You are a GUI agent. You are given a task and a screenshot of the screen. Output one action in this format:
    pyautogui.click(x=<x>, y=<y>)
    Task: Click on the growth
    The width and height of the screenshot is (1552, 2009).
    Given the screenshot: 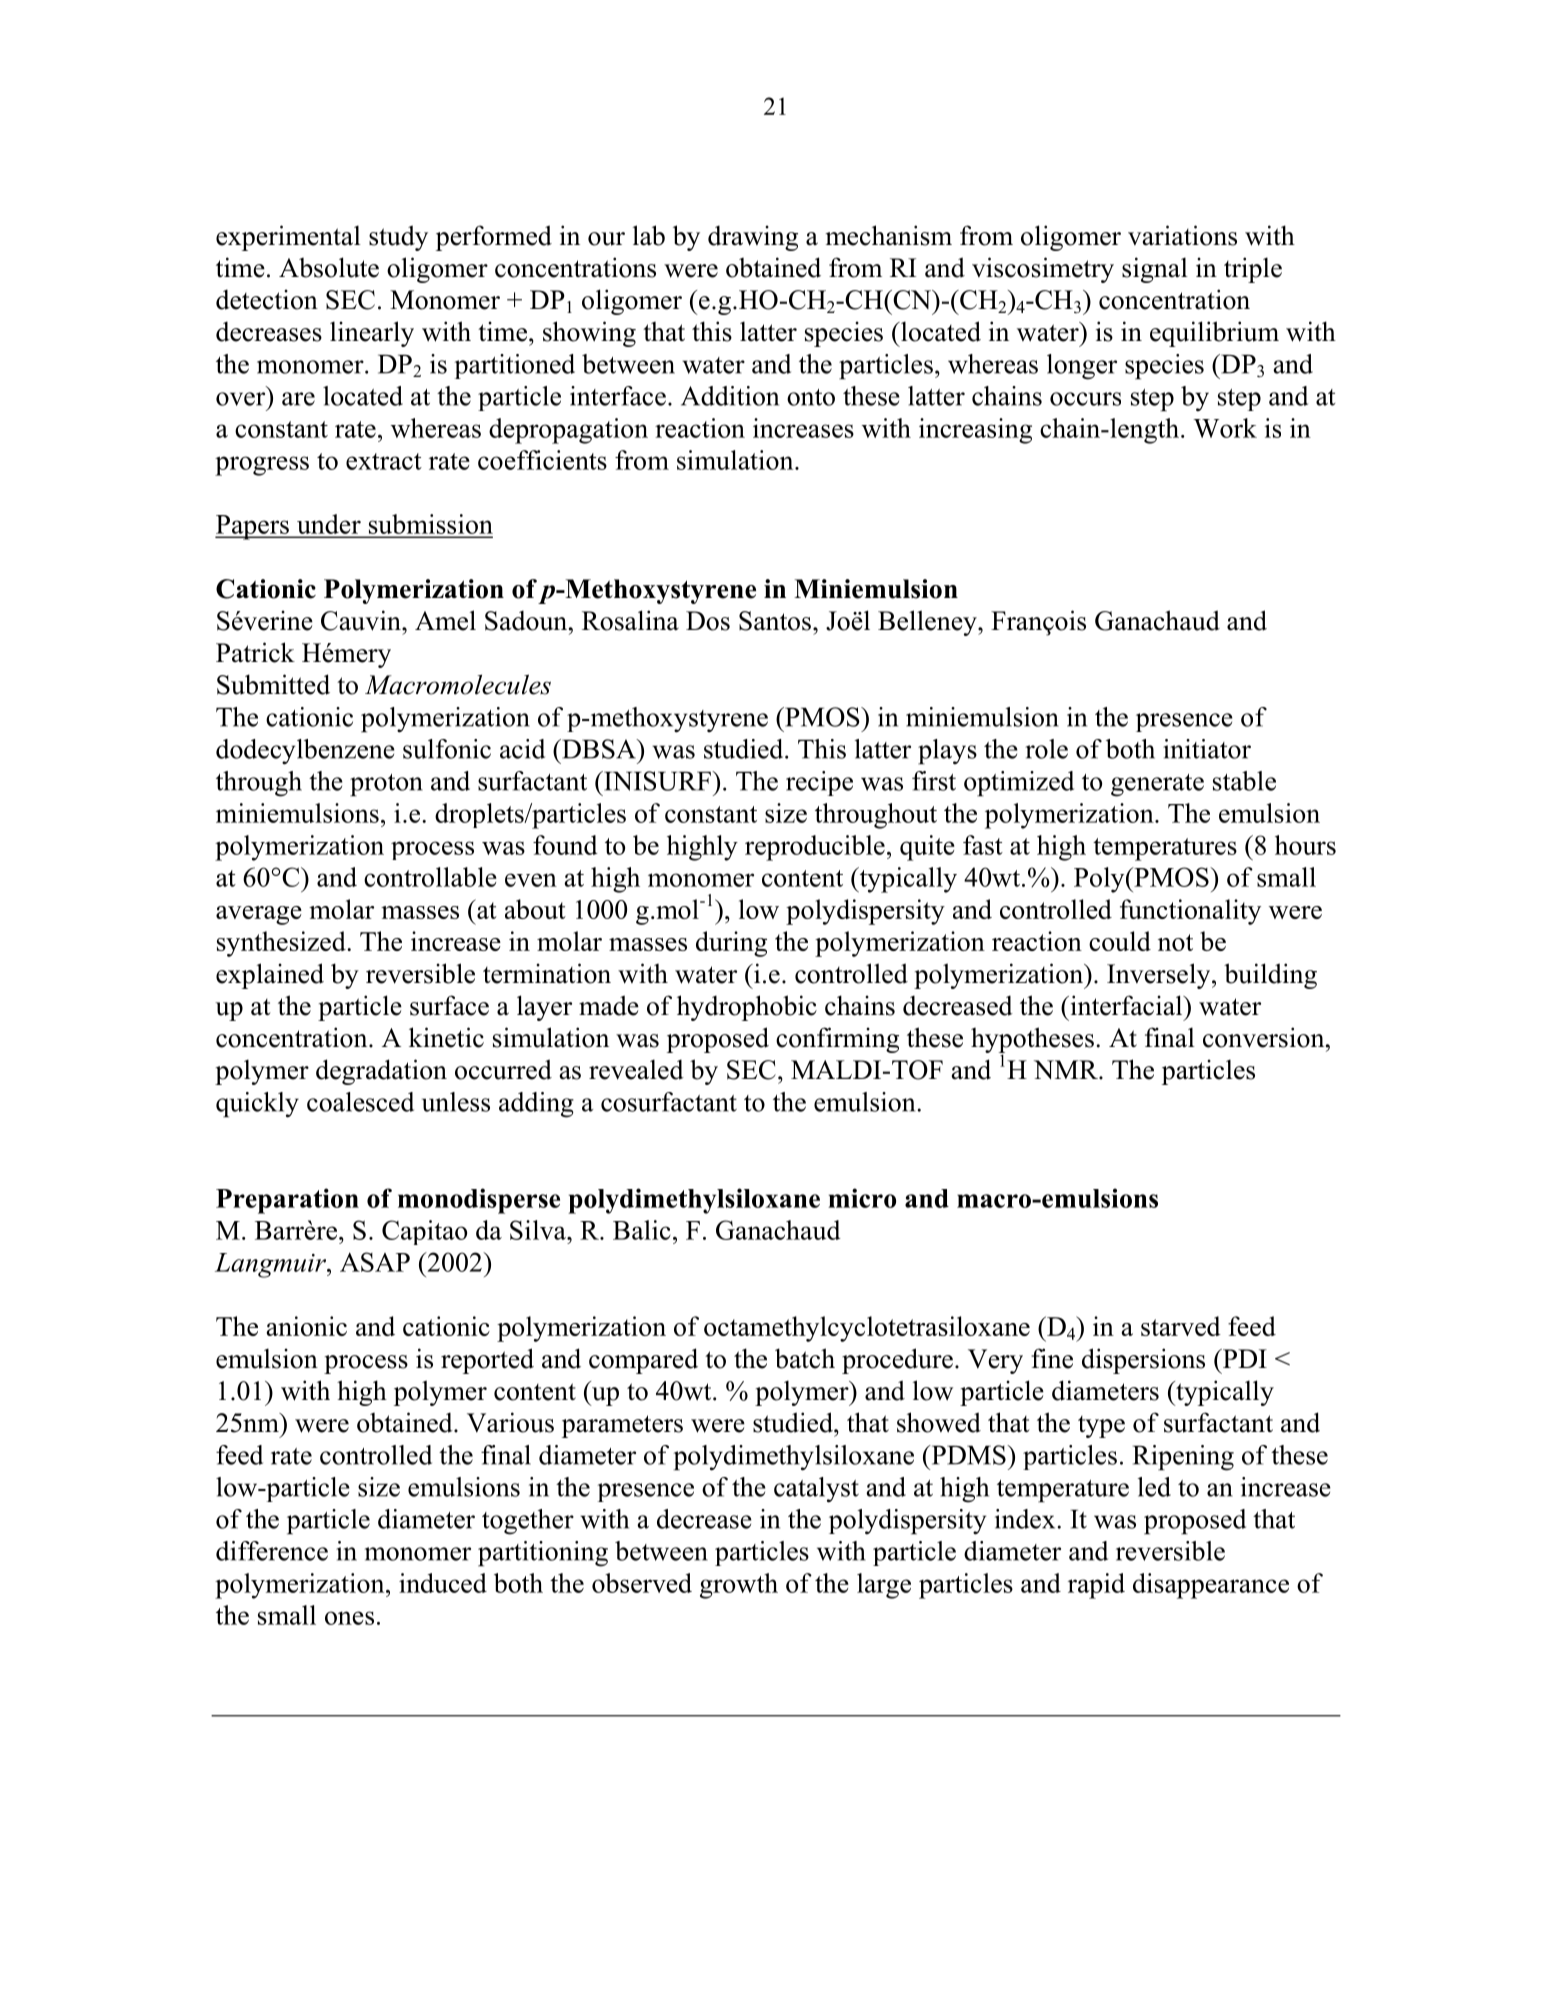 What is the action you would take?
    pyautogui.click(x=739, y=1586)
